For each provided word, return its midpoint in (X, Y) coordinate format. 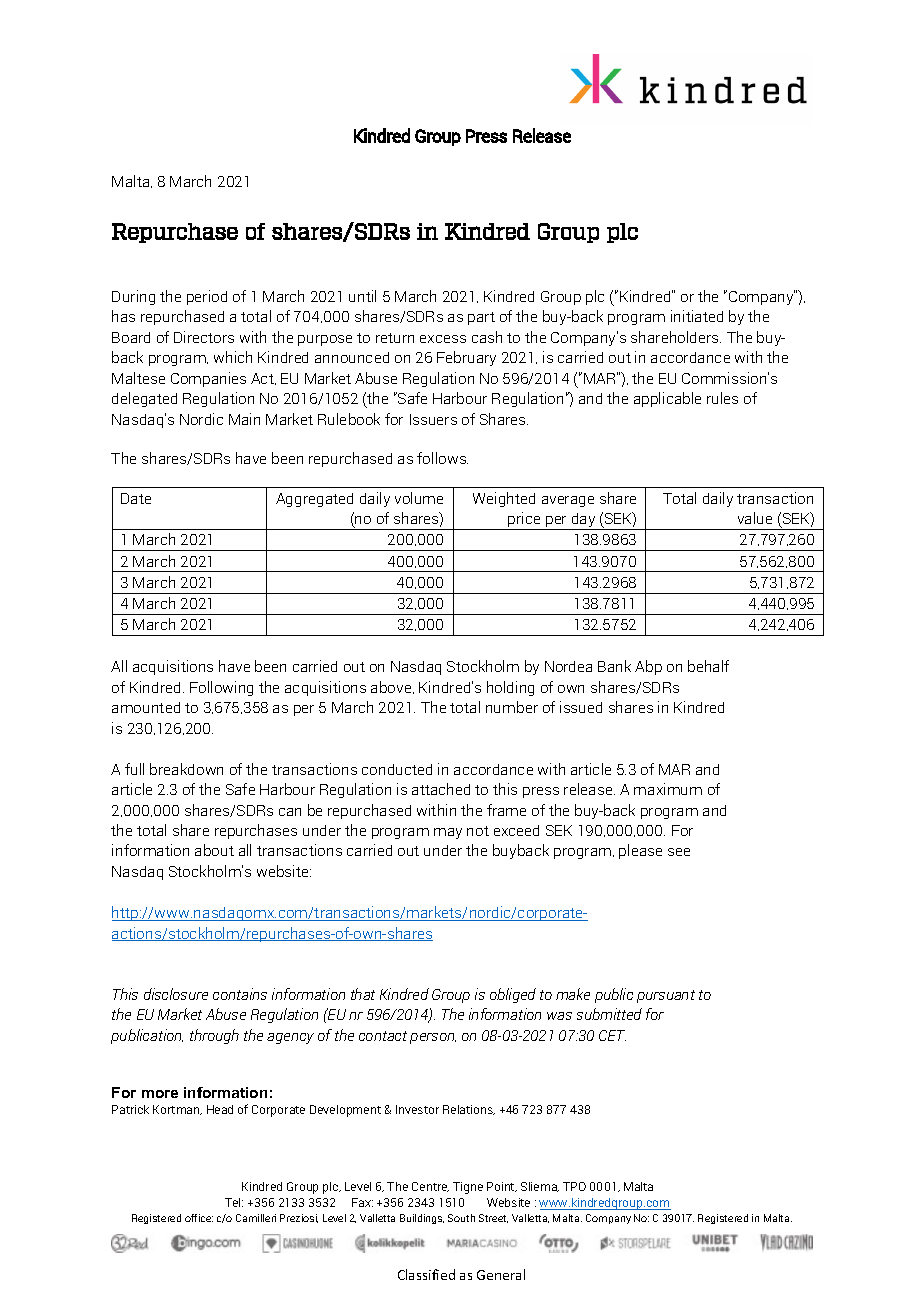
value (755, 518)
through (214, 1036)
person (433, 1038)
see (679, 852)
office (199, 1218)
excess (443, 339)
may (448, 833)
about (214, 850)
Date (136, 498)
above (392, 687)
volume (419, 498)
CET (612, 1035)
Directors (204, 337)
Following (221, 688)
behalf (708, 666)
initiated (697, 316)
